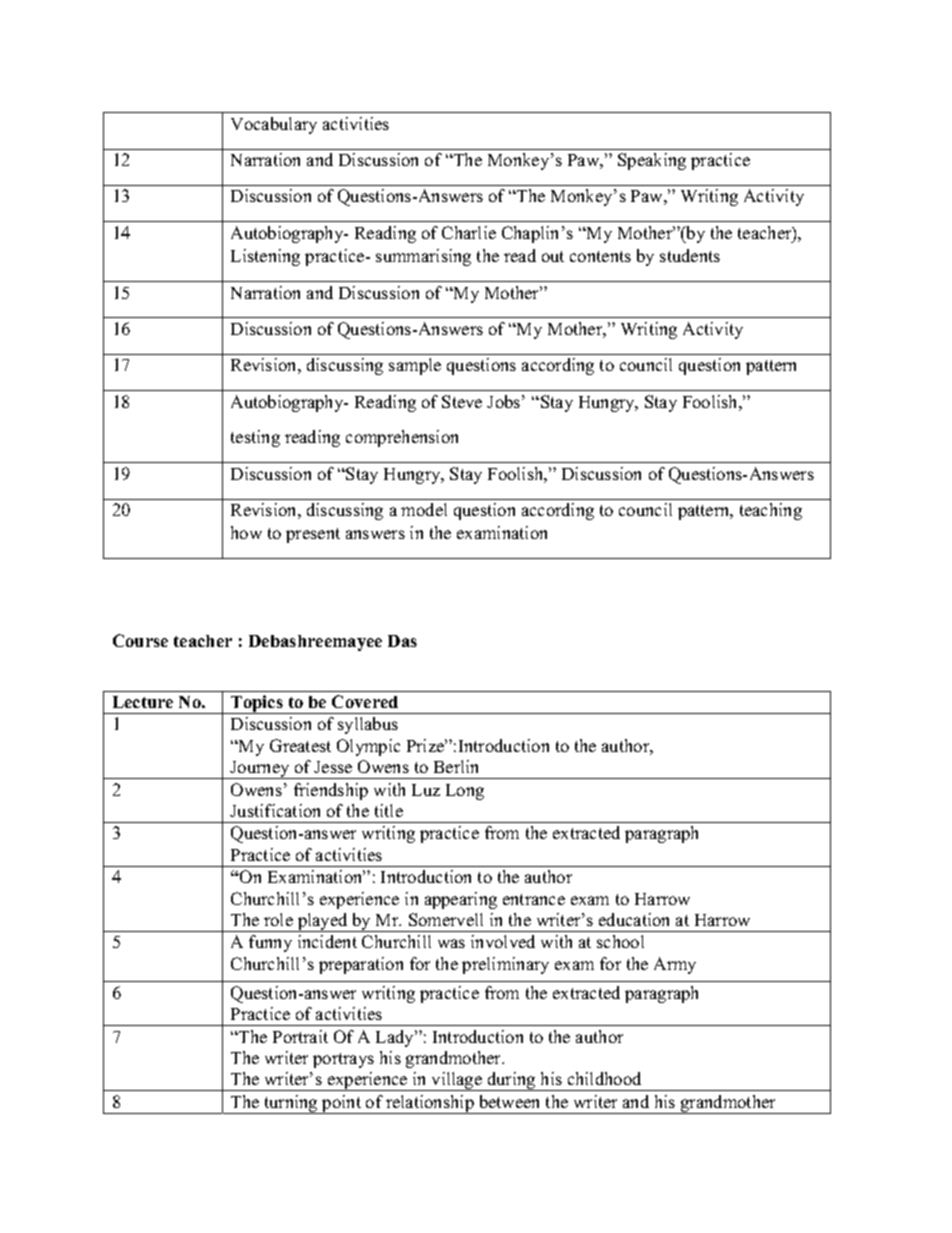  I want to click on teaching, so click(771, 511).
